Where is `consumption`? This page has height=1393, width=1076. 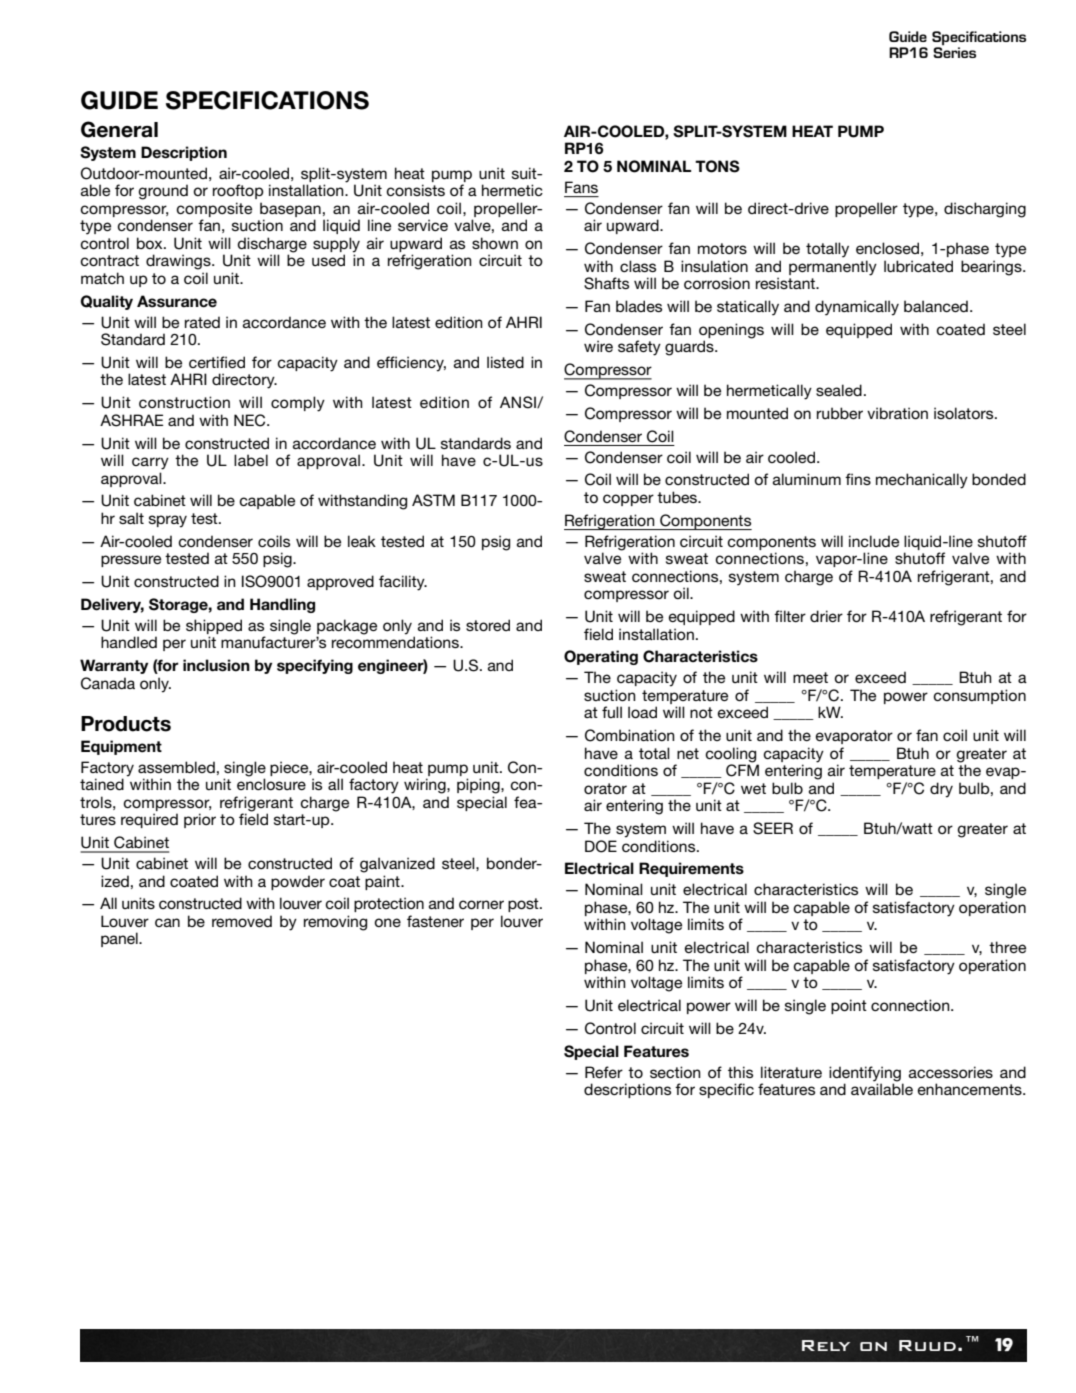 consumption is located at coordinates (979, 696).
